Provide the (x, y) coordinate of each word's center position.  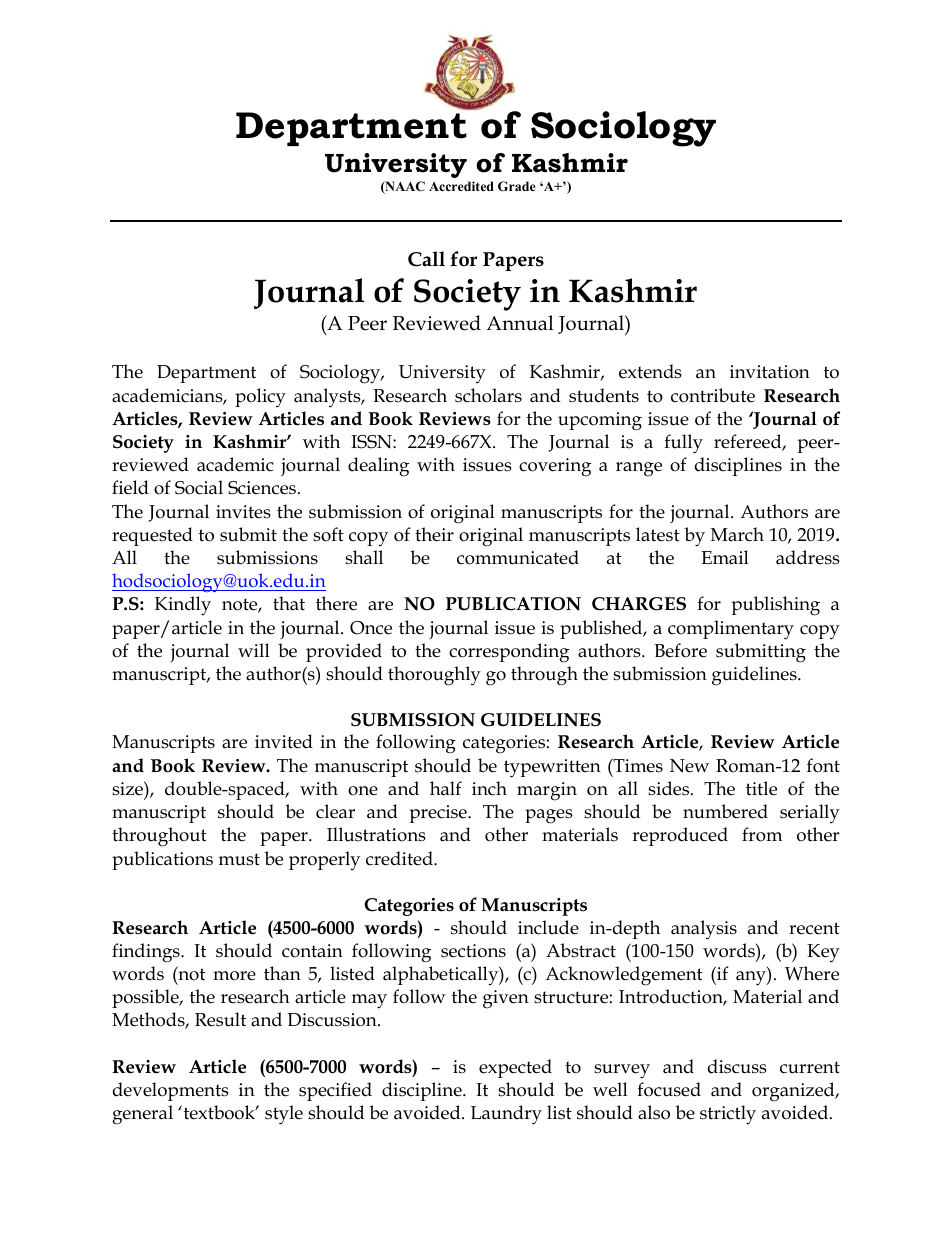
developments (171, 1091)
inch (489, 788)
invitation (770, 372)
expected (515, 1068)
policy (260, 398)
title (761, 788)
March (737, 534)
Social (199, 487)
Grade (517, 186)
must (239, 859)
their (434, 534)
